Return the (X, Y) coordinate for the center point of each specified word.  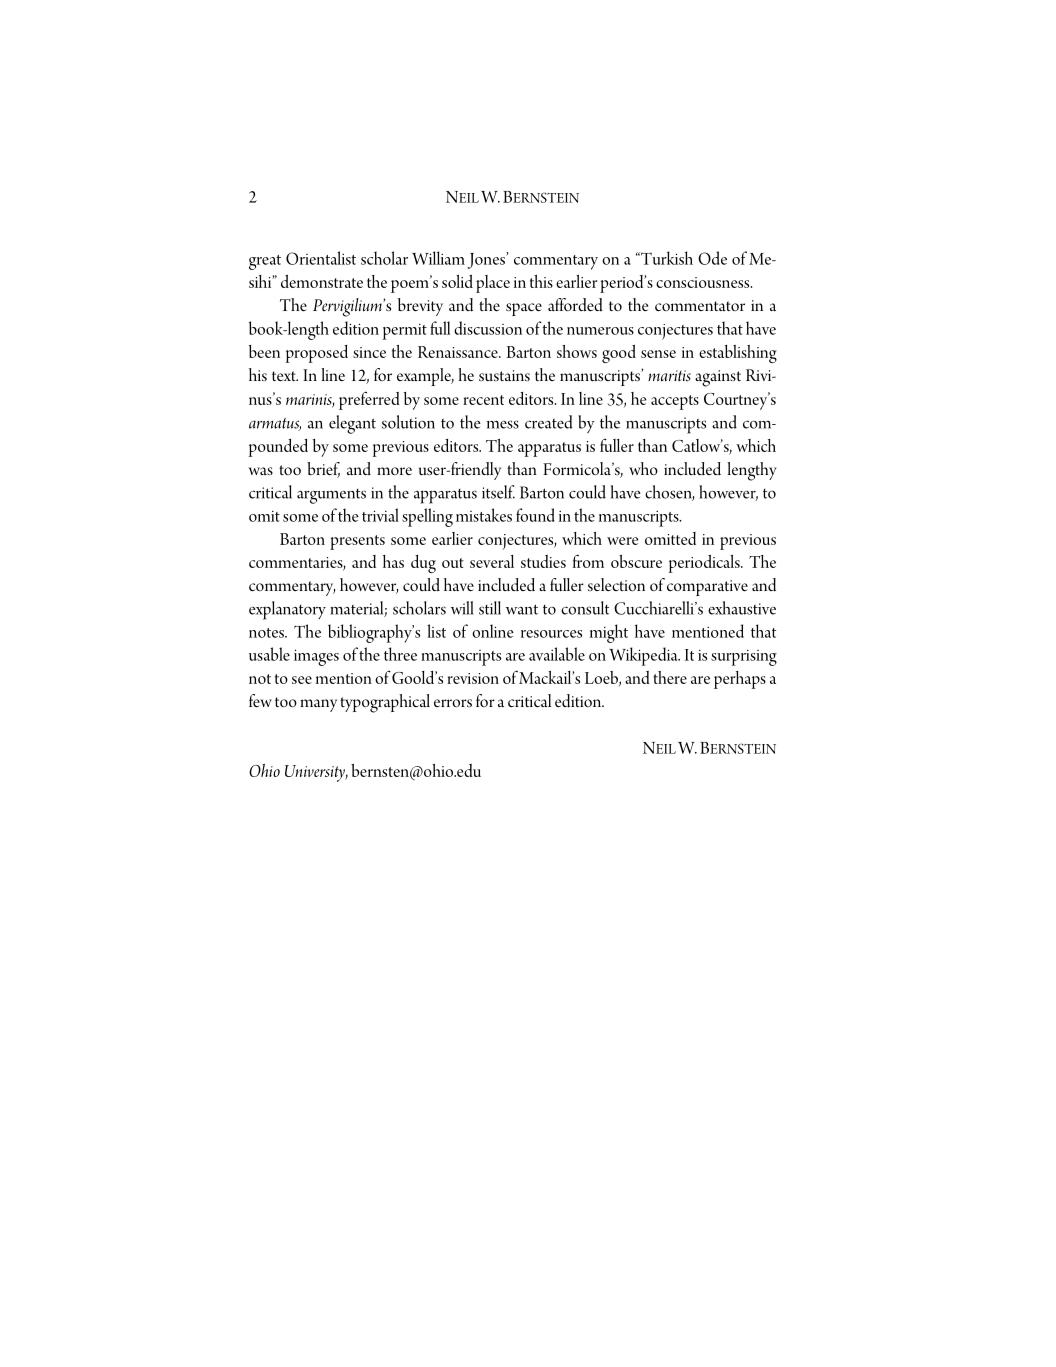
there (670, 677)
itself (498, 492)
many (318, 705)
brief (323, 470)
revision (473, 678)
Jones (487, 260)
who (643, 468)
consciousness (704, 282)
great (265, 262)
